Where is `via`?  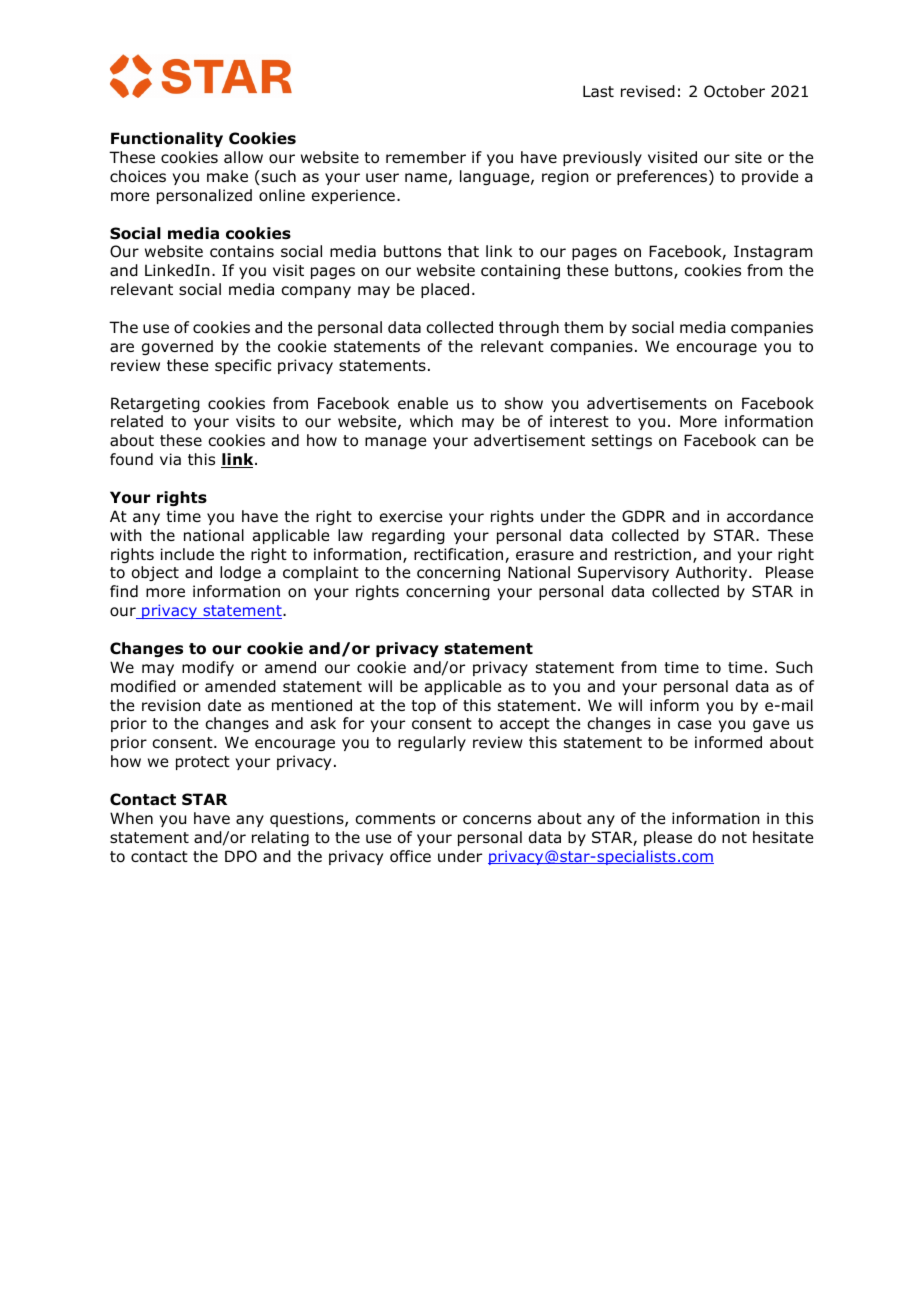 via is located at coordinates (170, 459).
